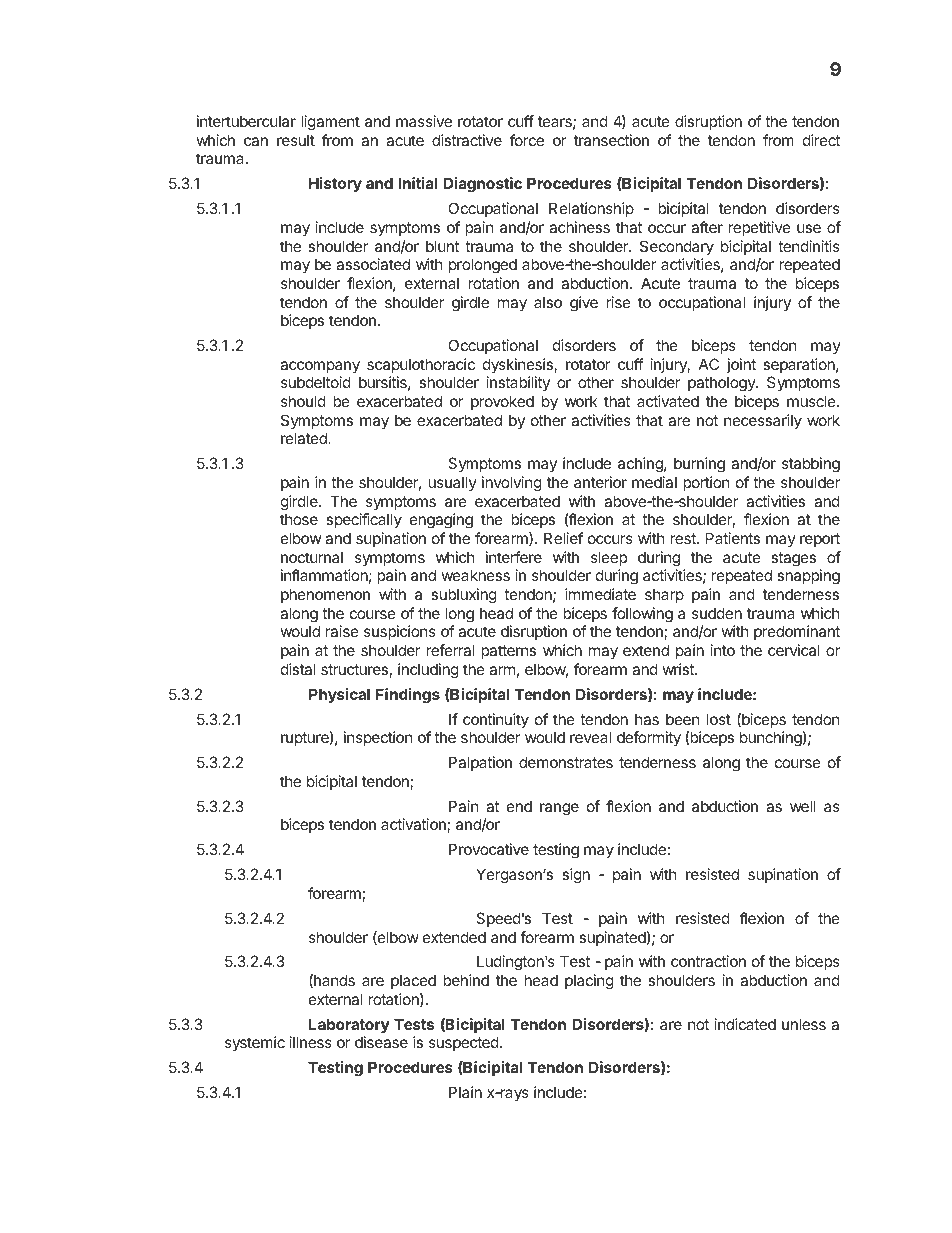  What do you see at coordinates (311, 1042) in the image?
I see `illness` at bounding box center [311, 1042].
